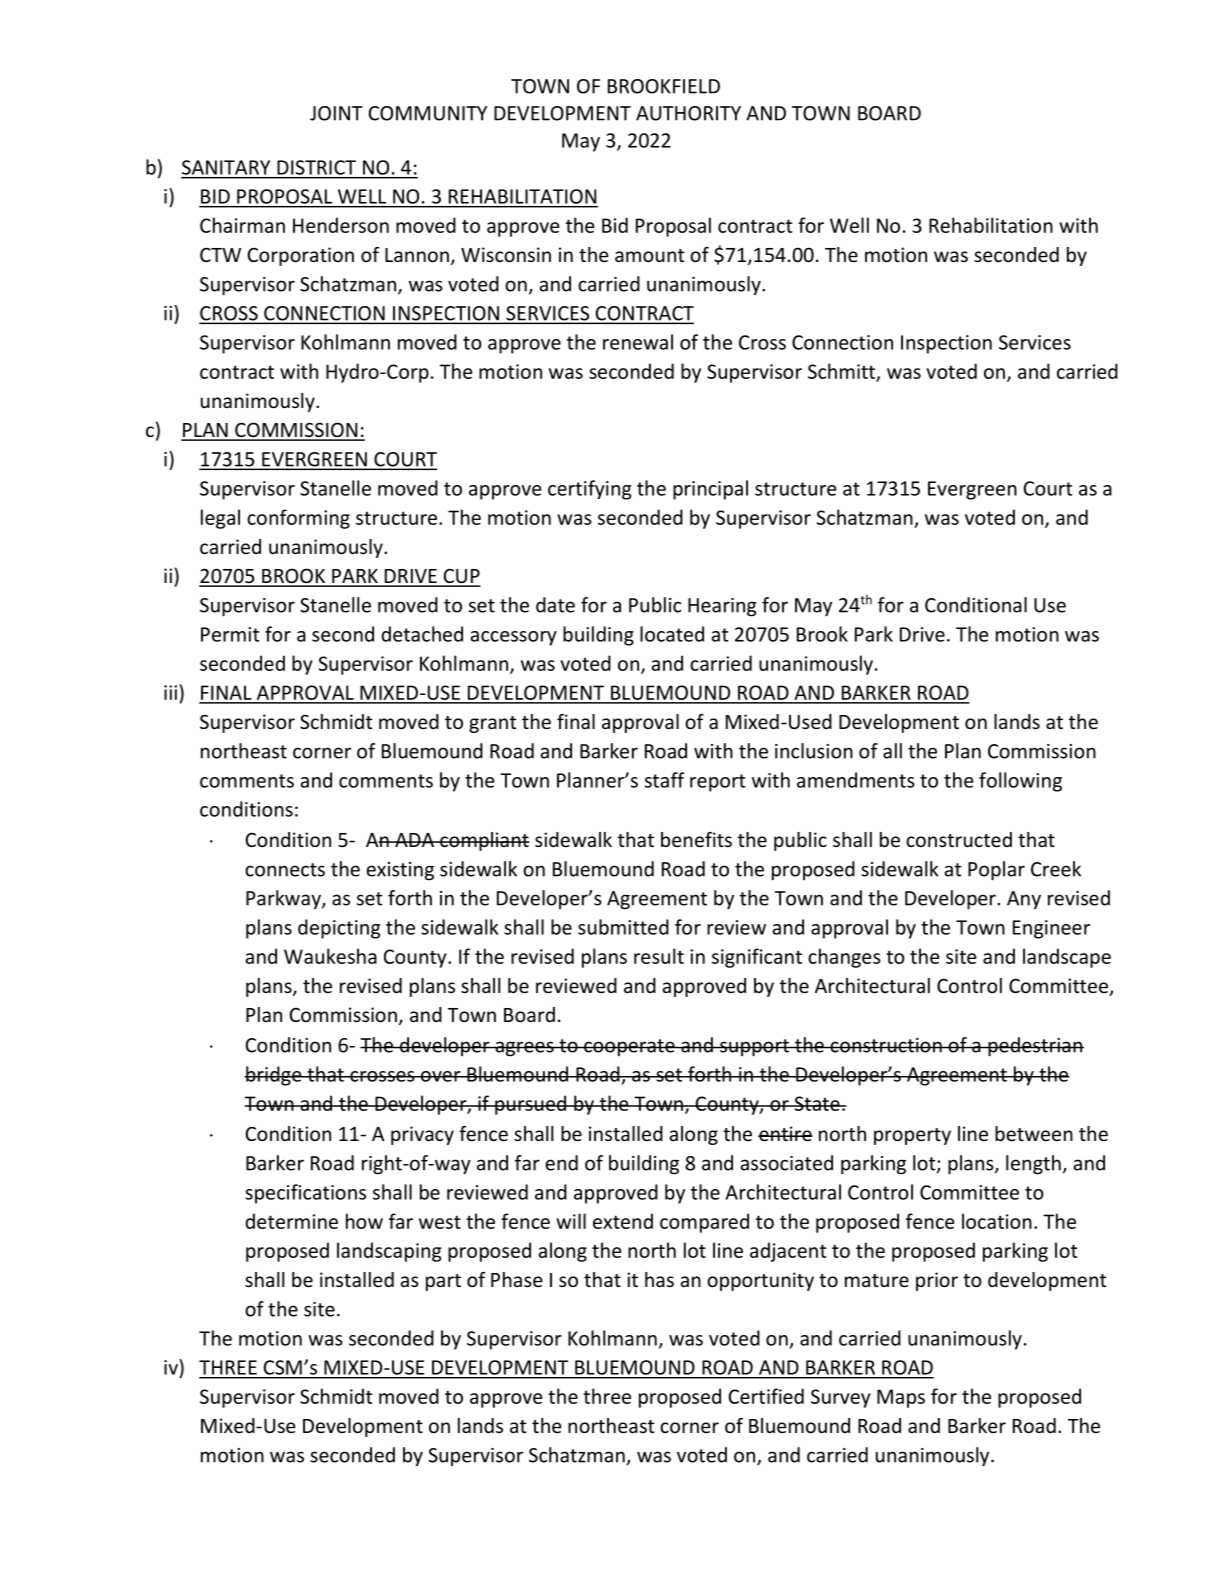 This page has height=1595, width=1232. What do you see at coordinates (170, 692) in the page?
I see `iii` at bounding box center [170, 692].
